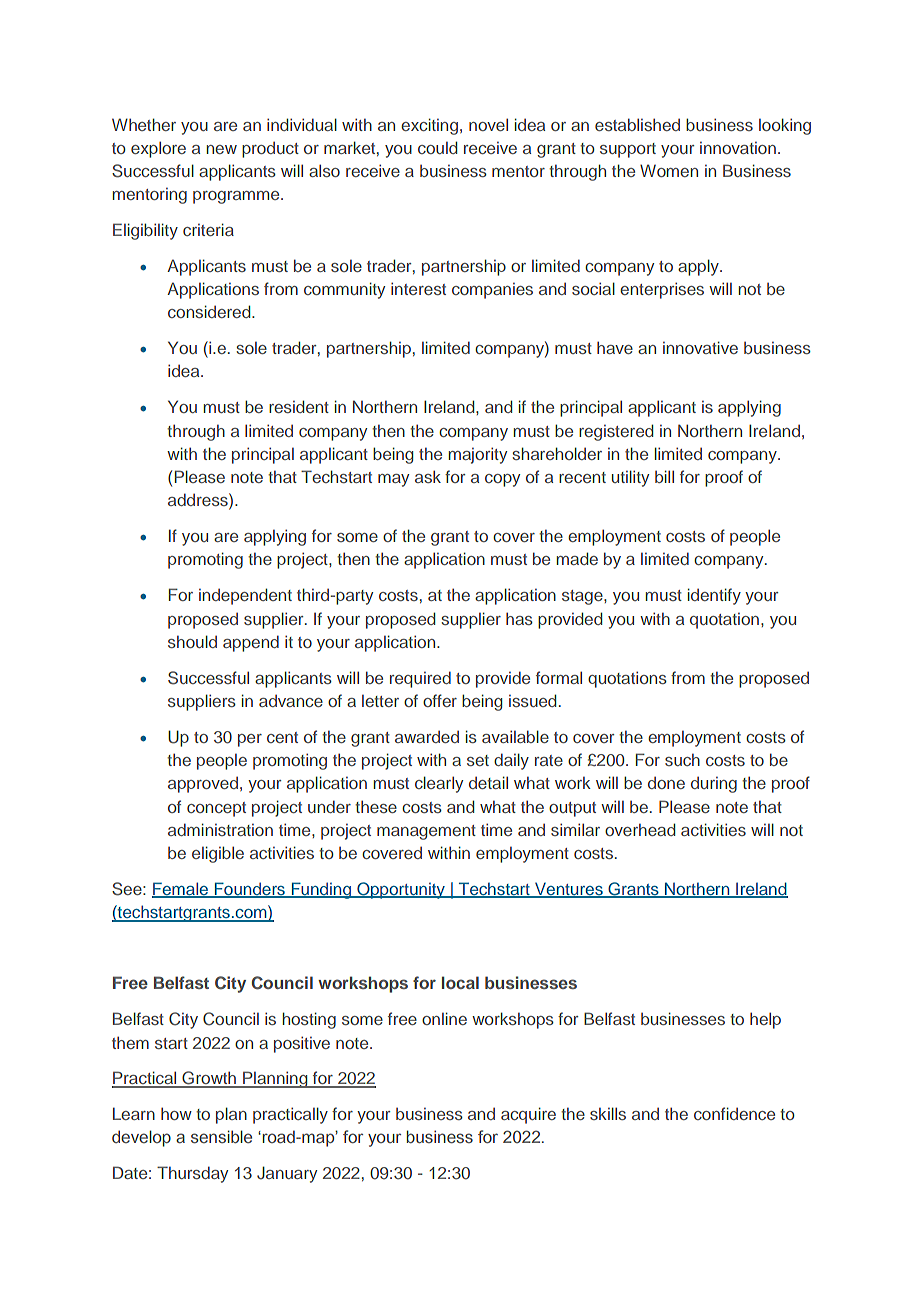 The width and height of the screenshot is (924, 1308). What do you see at coordinates (192, 641) in the screenshot?
I see `should` at bounding box center [192, 641].
